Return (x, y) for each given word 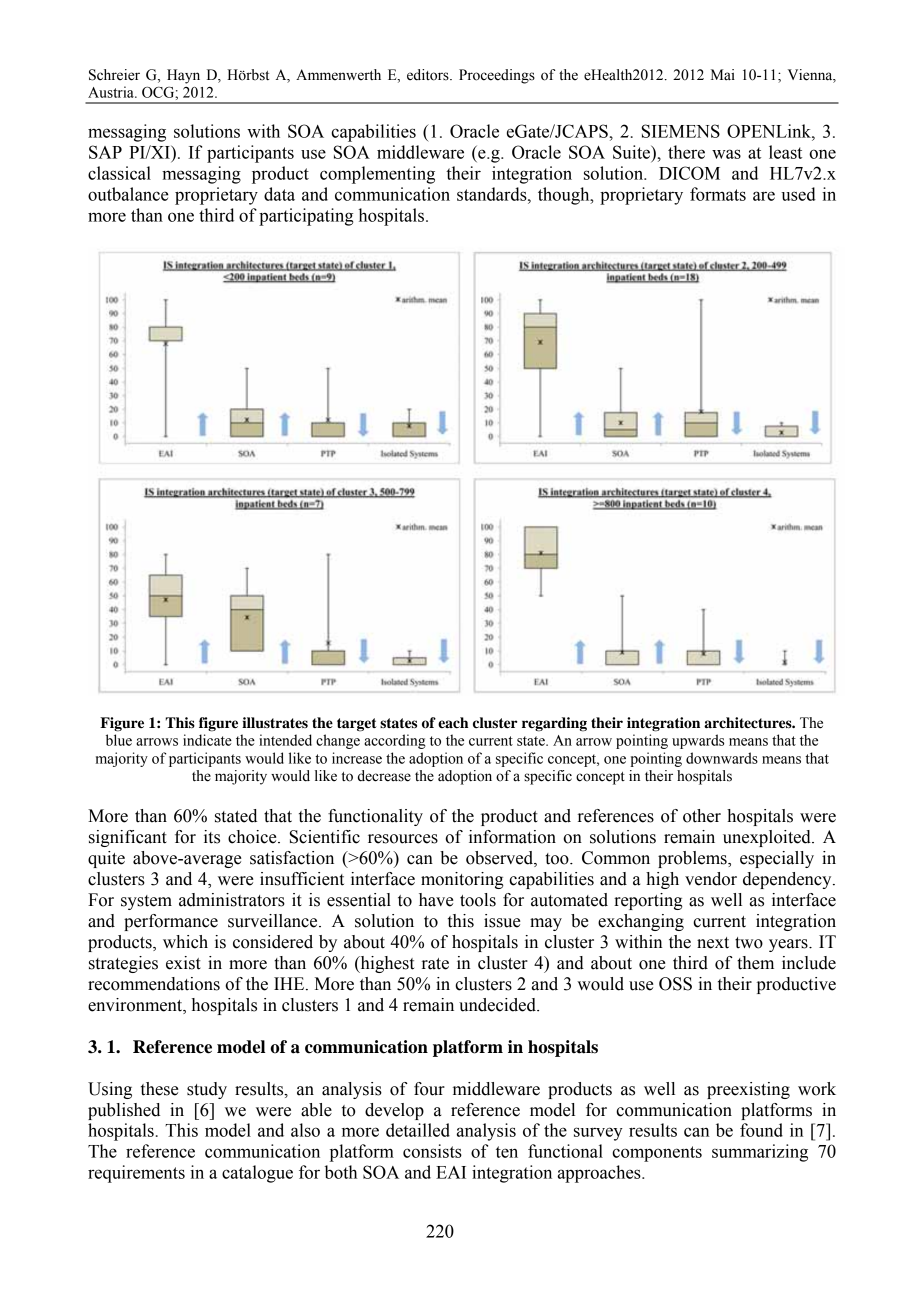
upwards (698, 741)
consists (432, 1151)
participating (306, 217)
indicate (207, 740)
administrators (232, 900)
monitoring (462, 880)
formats (718, 194)
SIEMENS (681, 131)
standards (493, 194)
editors (429, 75)
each (453, 723)
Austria (112, 92)
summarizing (760, 1153)
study (207, 1090)
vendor (711, 879)
